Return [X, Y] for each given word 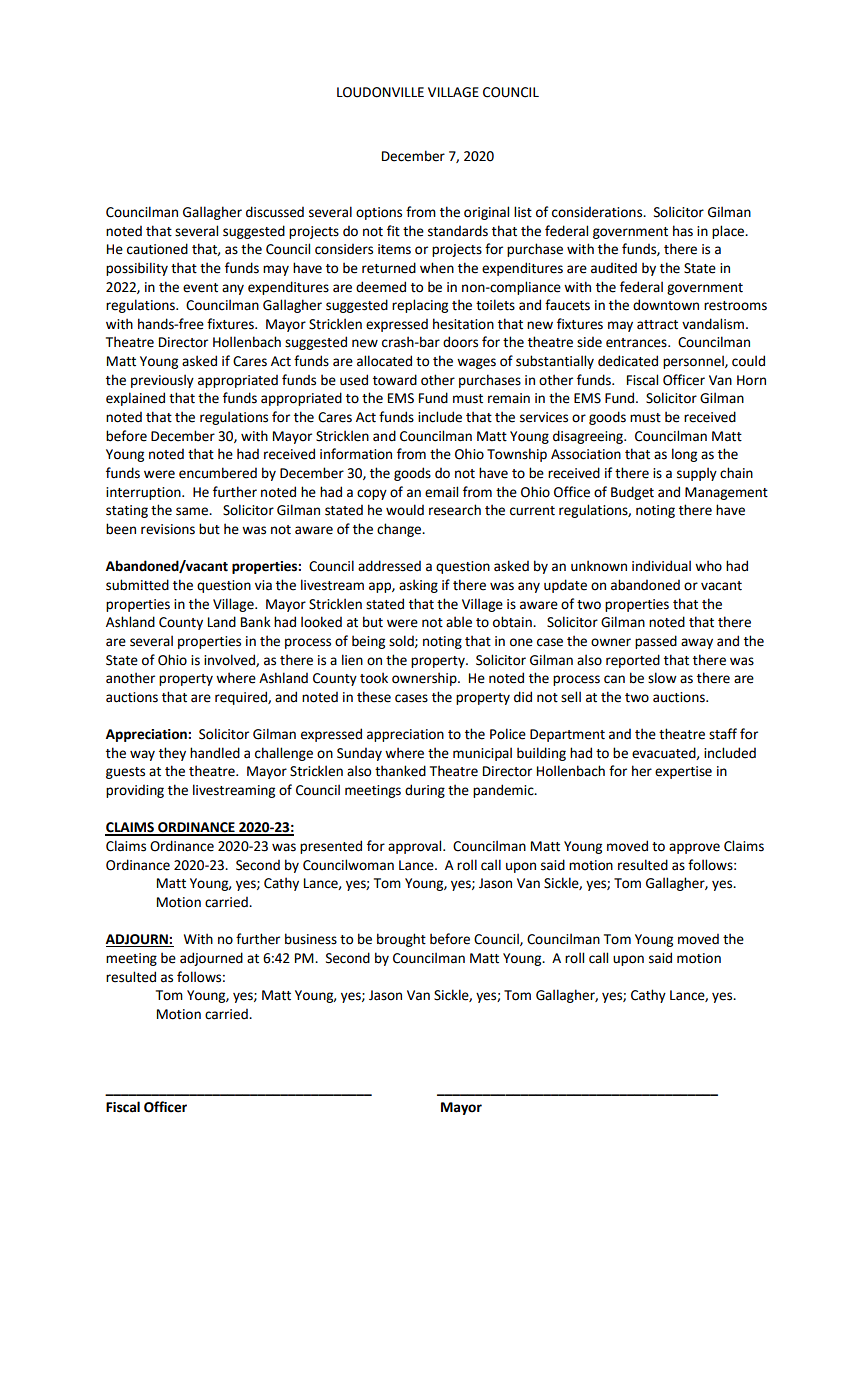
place [729, 232]
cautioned [157, 249]
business [311, 939]
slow [662, 678]
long [684, 455]
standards [458, 231]
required [242, 698]
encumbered [218, 473]
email [441, 492]
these [374, 697]
